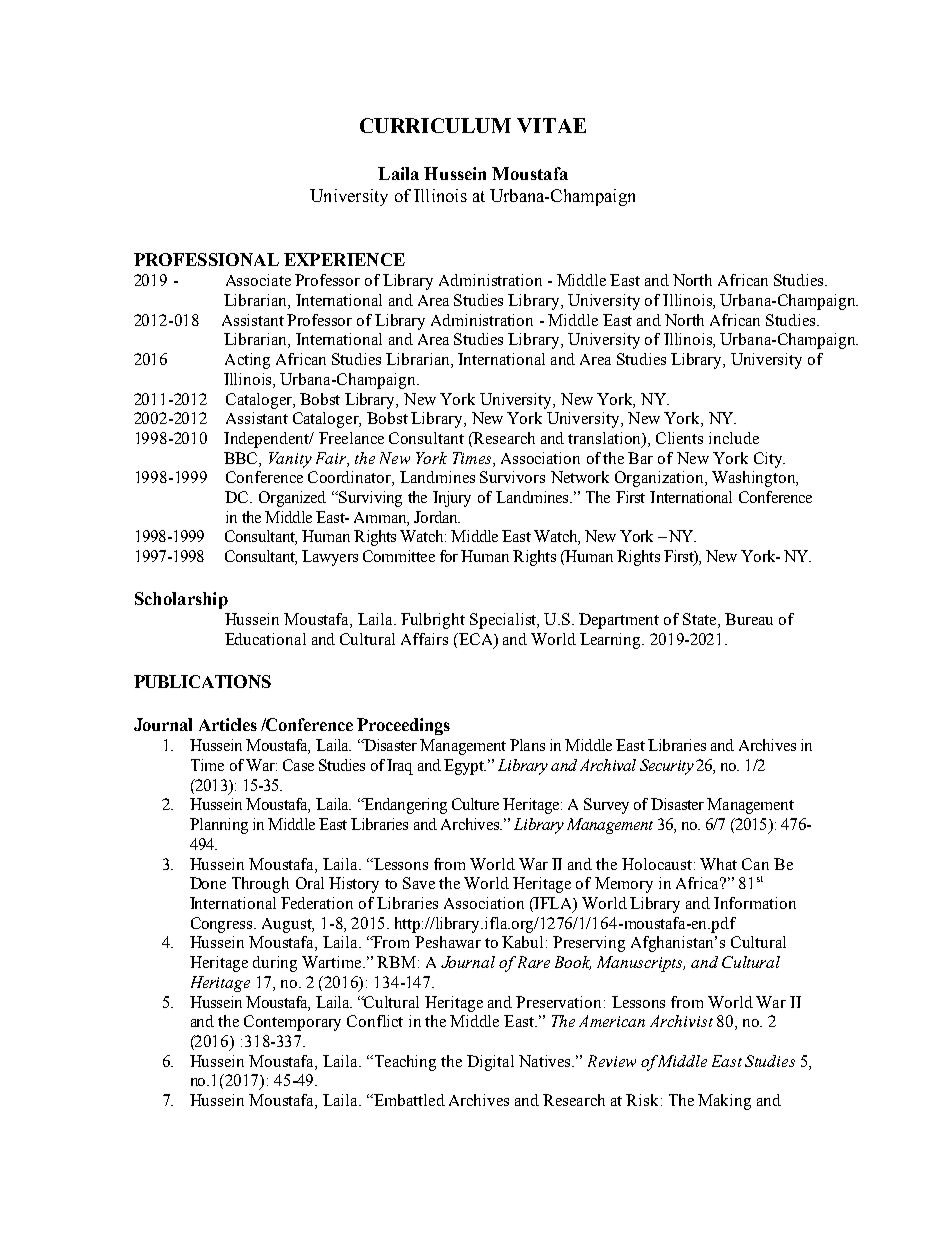  Describe the element at coordinates (724, 1102) in the document. I see `Making` at that location.
